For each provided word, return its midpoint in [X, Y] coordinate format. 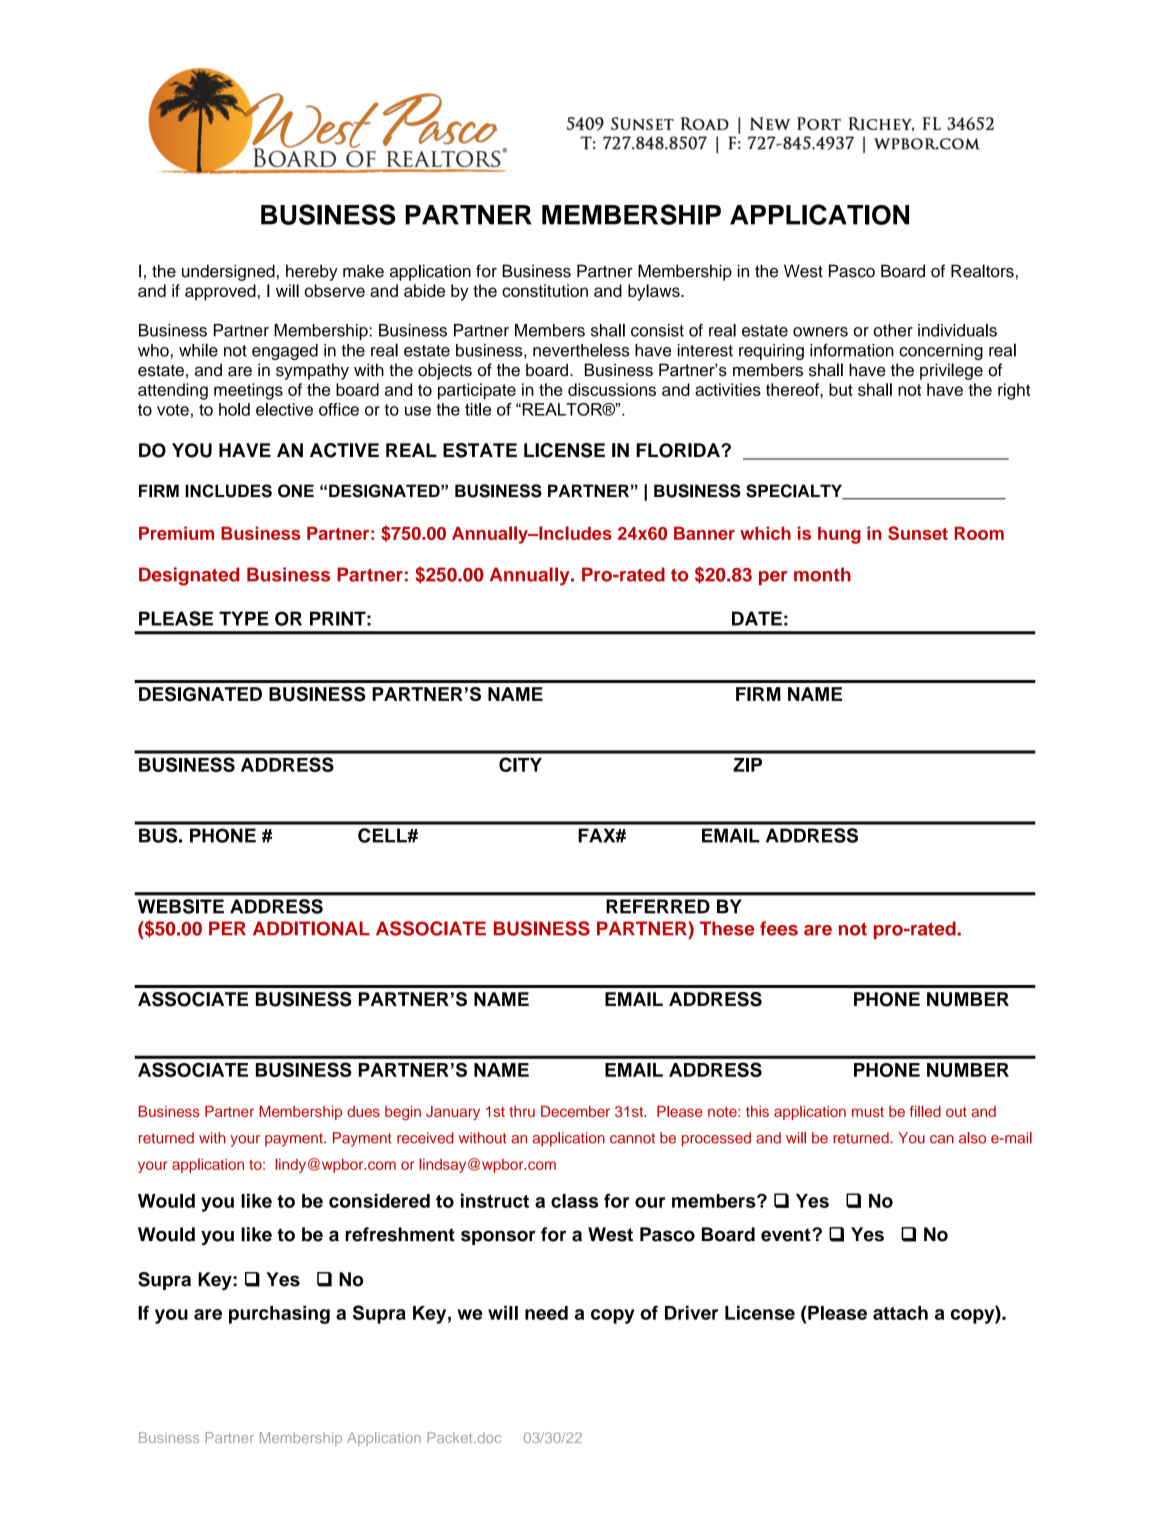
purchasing [279, 1314]
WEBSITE [181, 906]
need [546, 1313]
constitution [545, 290]
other [893, 330]
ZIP [747, 765]
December [575, 1111]
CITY [520, 764]
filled [925, 1111]
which [765, 533]
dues [363, 1111]
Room [979, 533]
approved [220, 292]
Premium [176, 533]
